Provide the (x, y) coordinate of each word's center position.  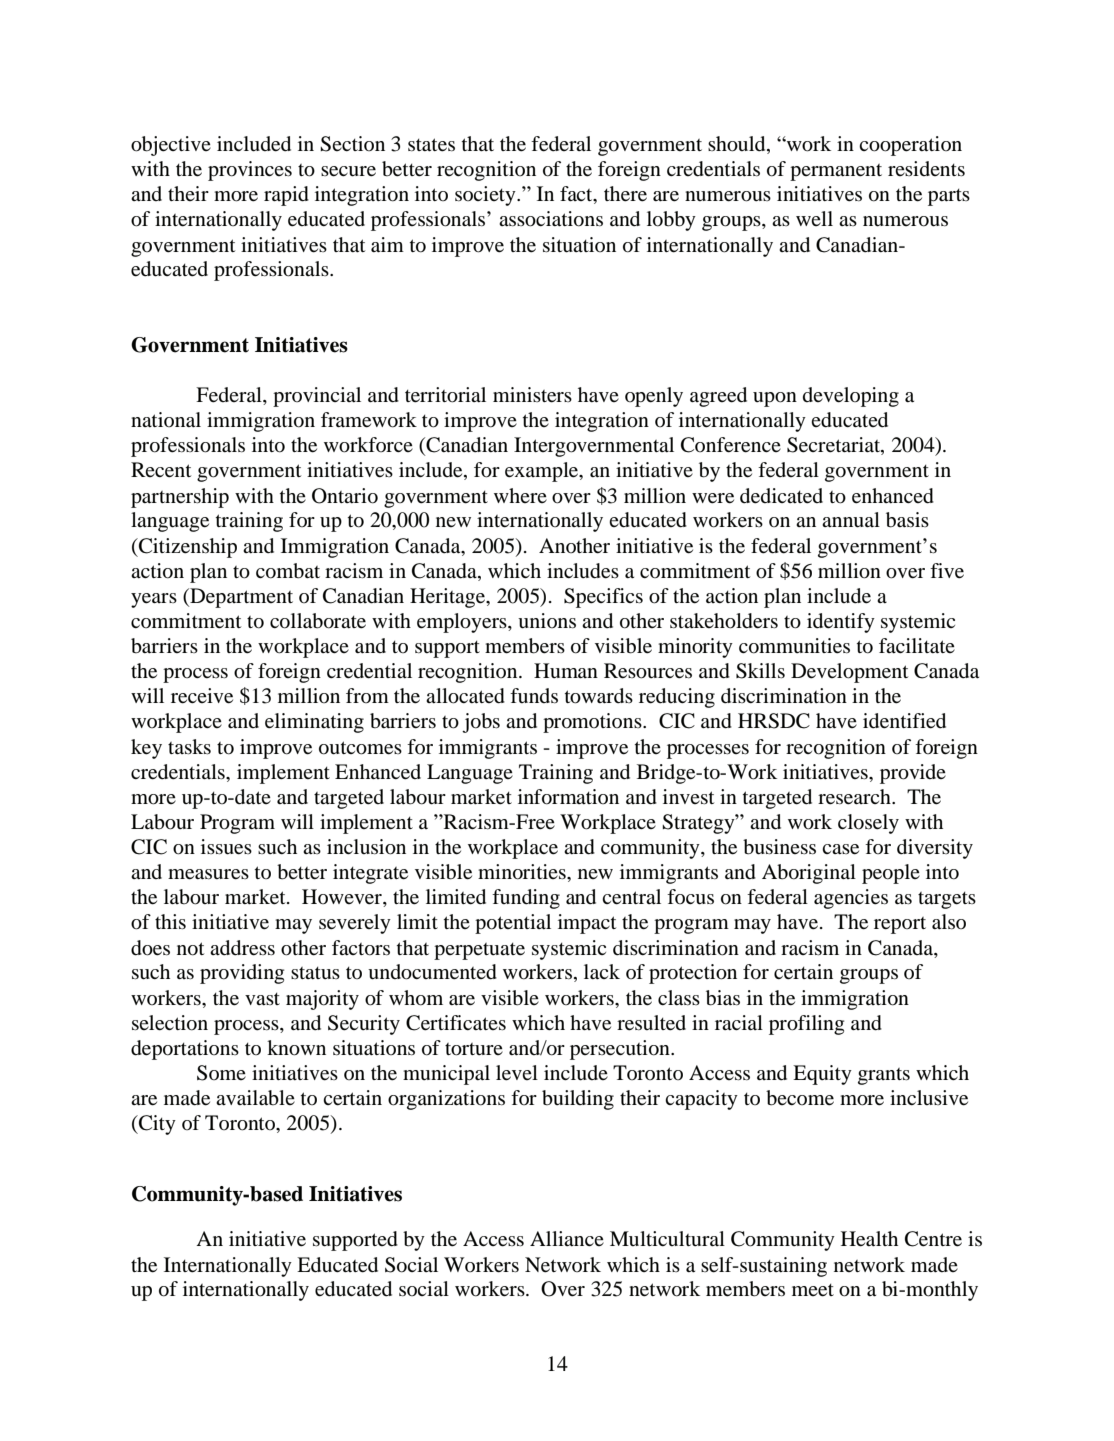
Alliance (567, 1238)
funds (534, 695)
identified (904, 721)
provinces (250, 171)
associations (551, 219)
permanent (836, 172)
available (255, 1098)
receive (202, 696)
